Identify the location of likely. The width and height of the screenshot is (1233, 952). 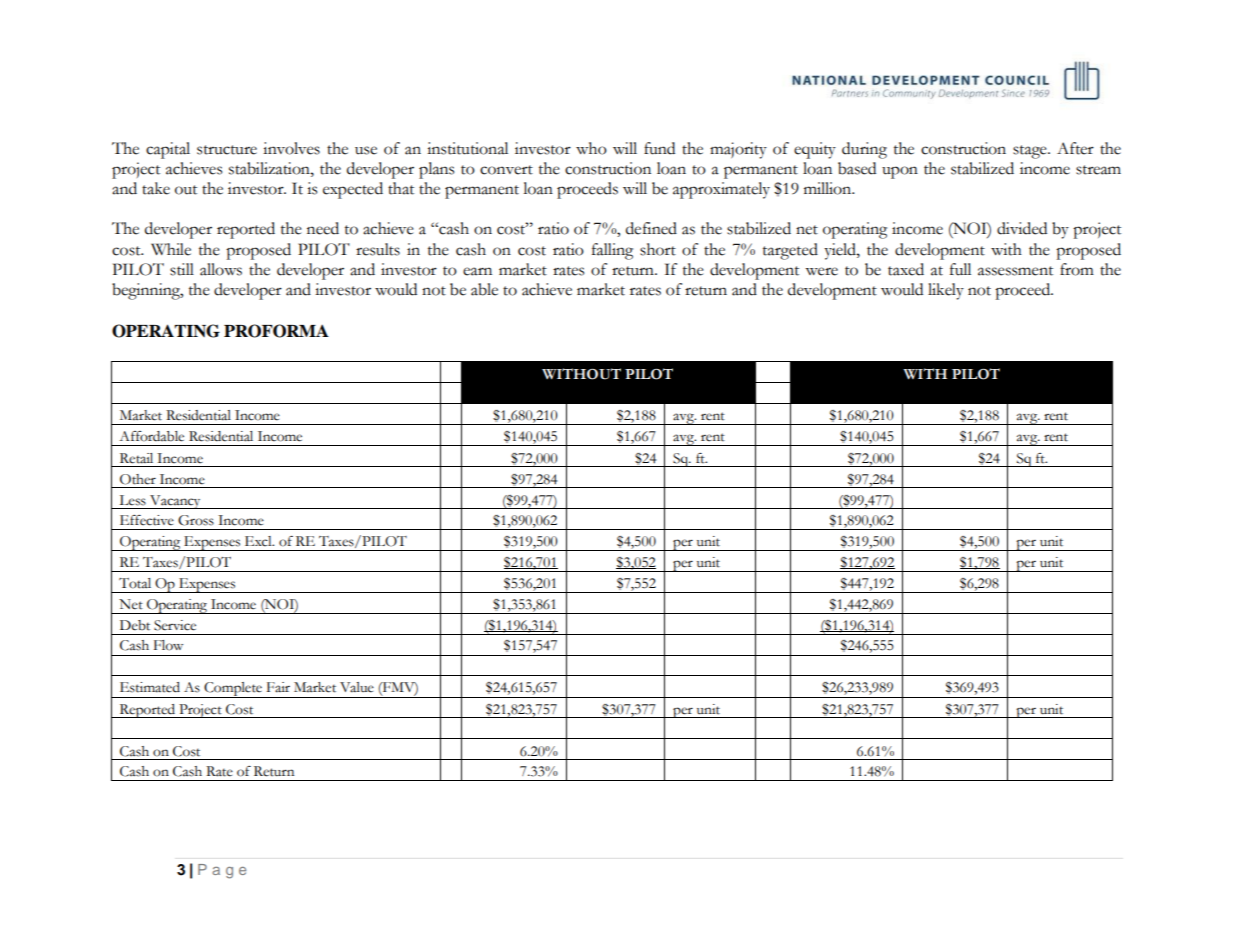
(946, 291).
